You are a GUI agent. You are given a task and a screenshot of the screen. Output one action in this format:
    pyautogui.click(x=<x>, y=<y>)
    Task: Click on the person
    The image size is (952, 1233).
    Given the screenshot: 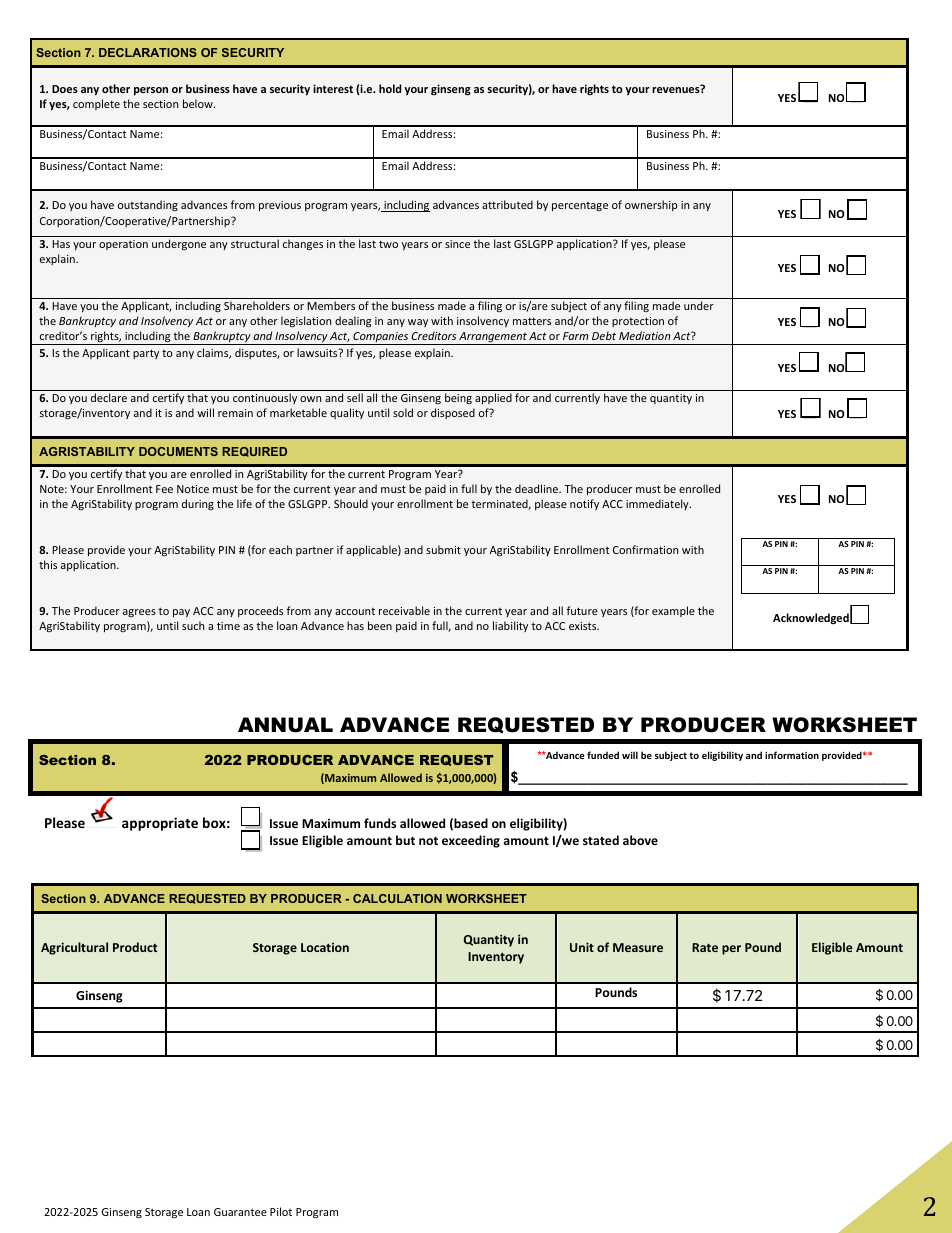 What is the action you would take?
    pyautogui.click(x=151, y=91)
